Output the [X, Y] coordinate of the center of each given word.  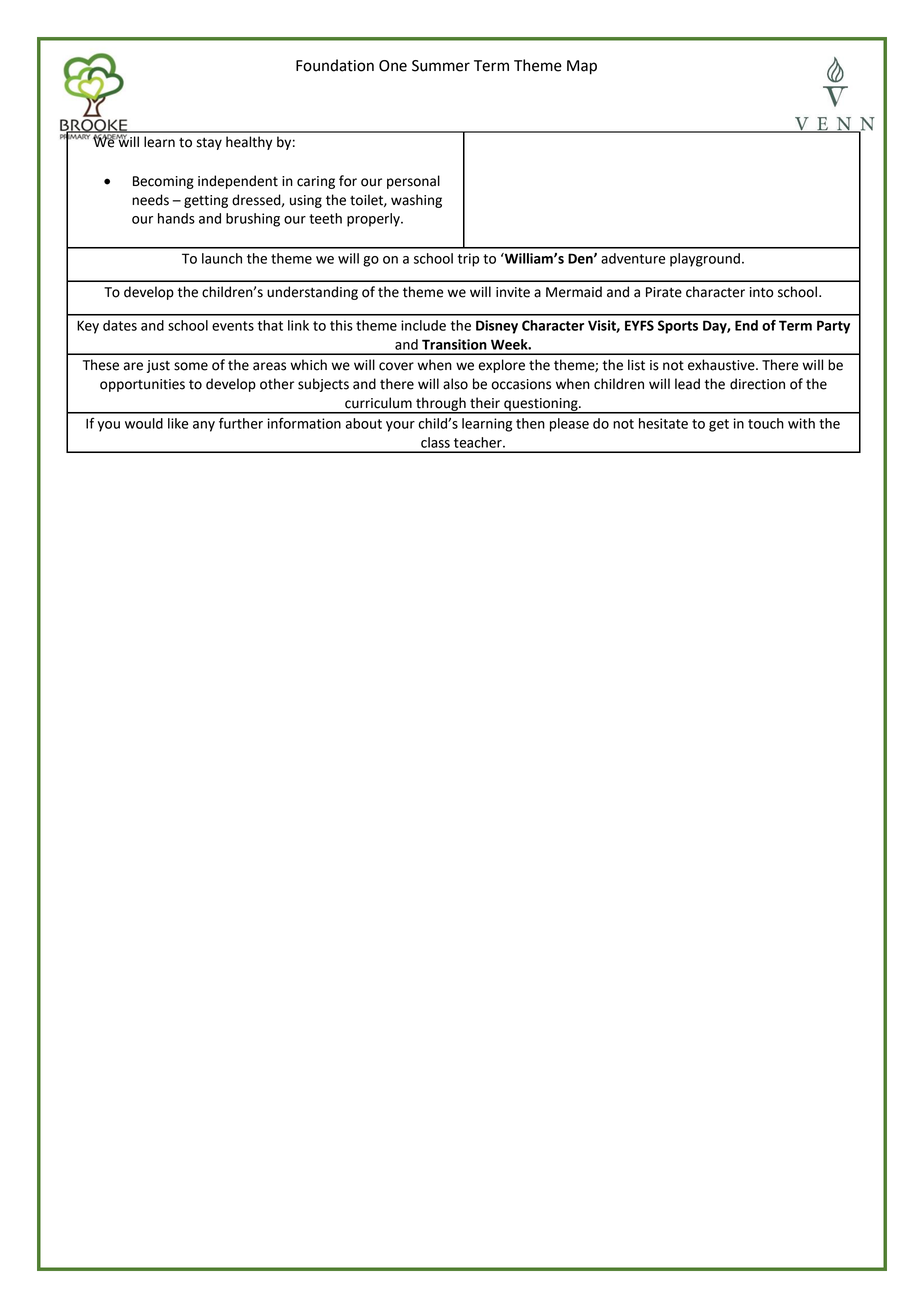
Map [582, 67]
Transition [454, 344]
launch [222, 258]
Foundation [335, 65]
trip [468, 260]
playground [705, 260]
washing [416, 201]
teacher [479, 442]
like [178, 423]
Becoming [163, 182]
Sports [678, 327]
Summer [441, 66]
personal [413, 182]
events [233, 326]
